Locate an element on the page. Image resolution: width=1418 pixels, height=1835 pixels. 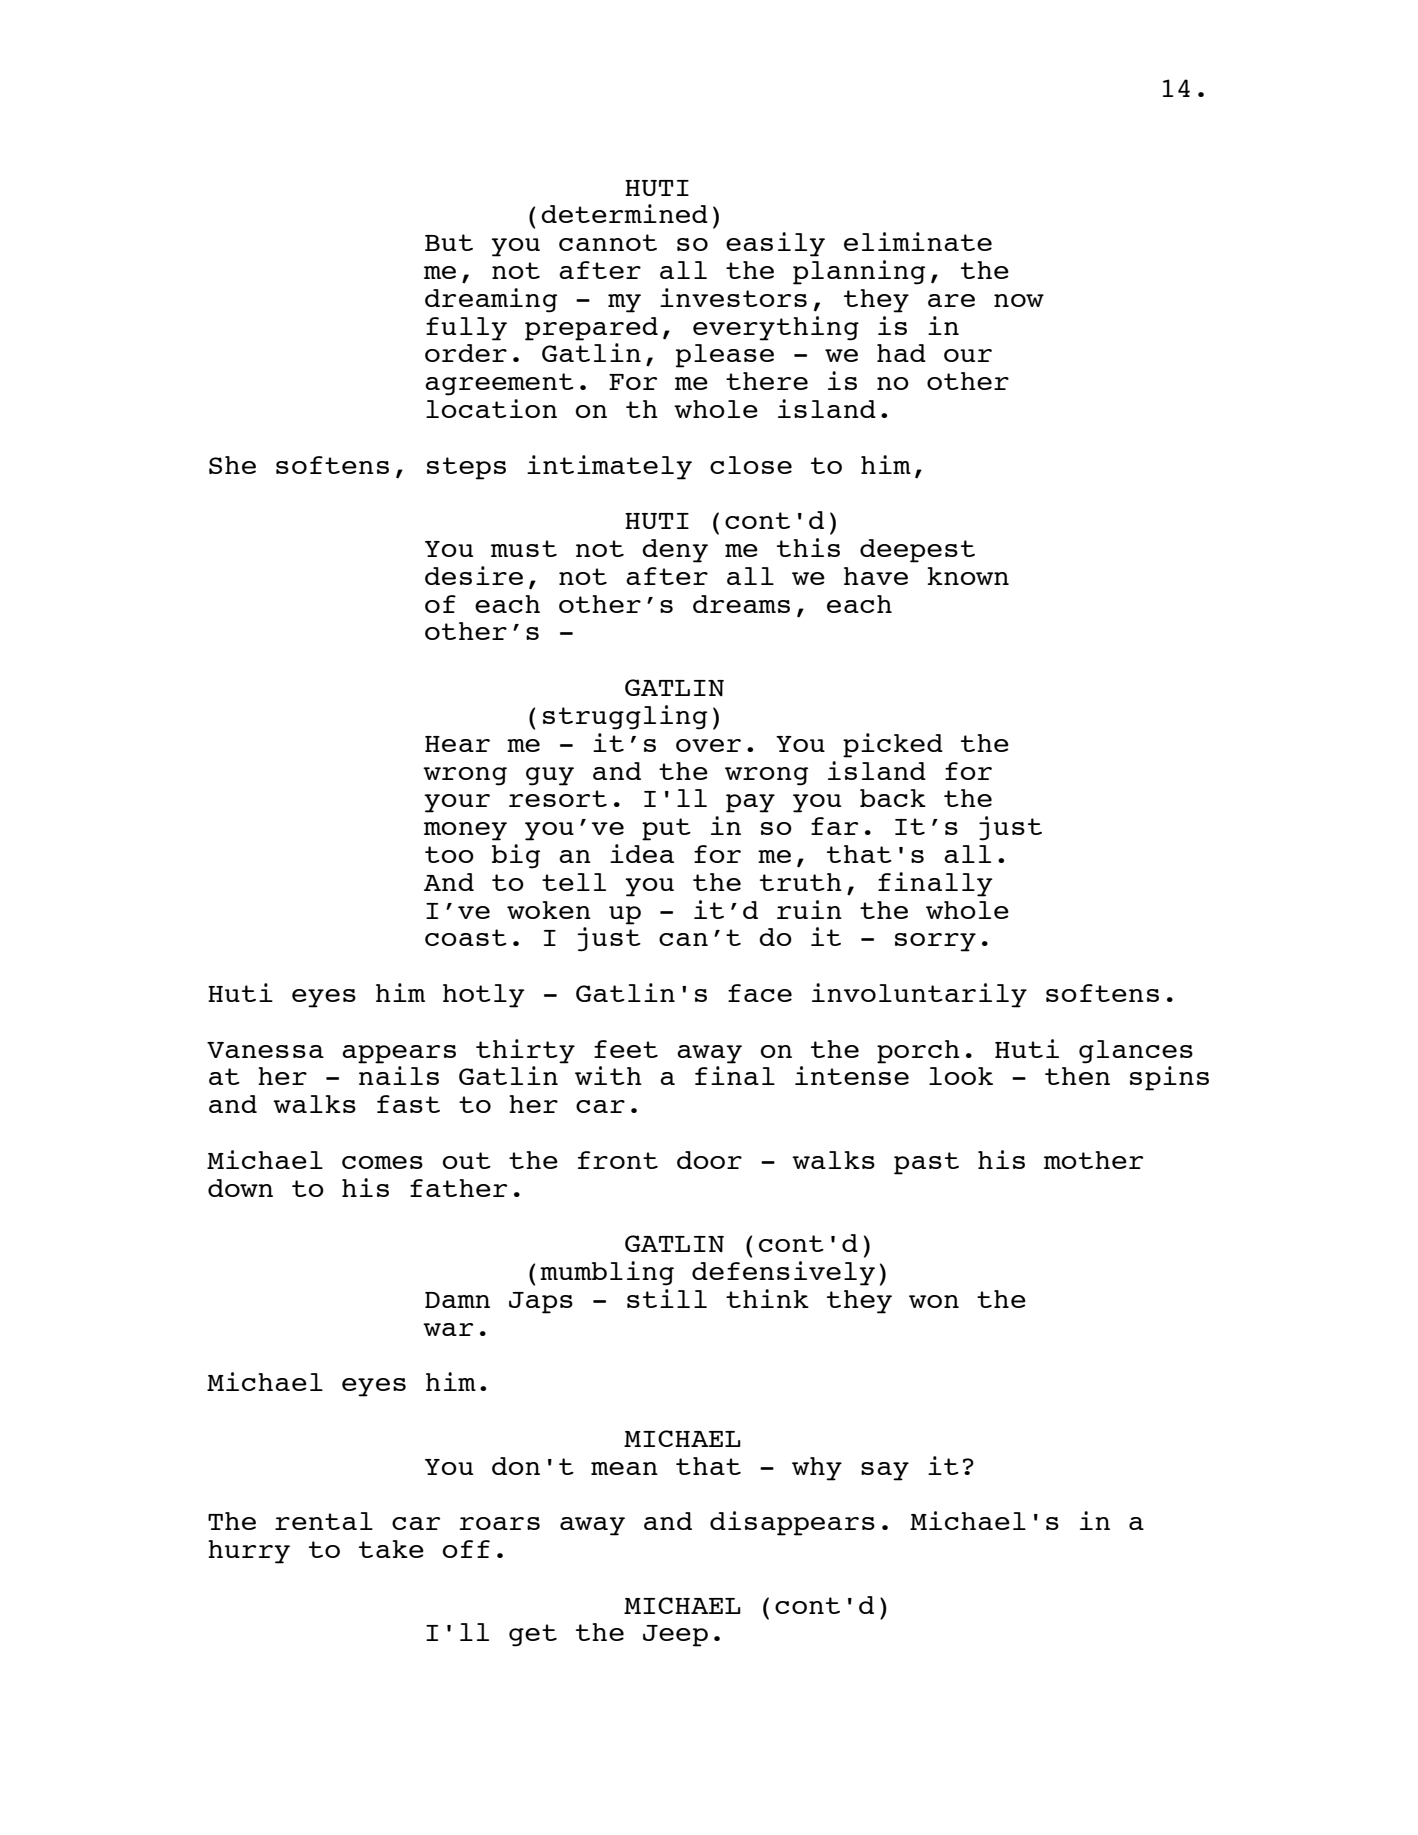
say is located at coordinates (885, 1471).
